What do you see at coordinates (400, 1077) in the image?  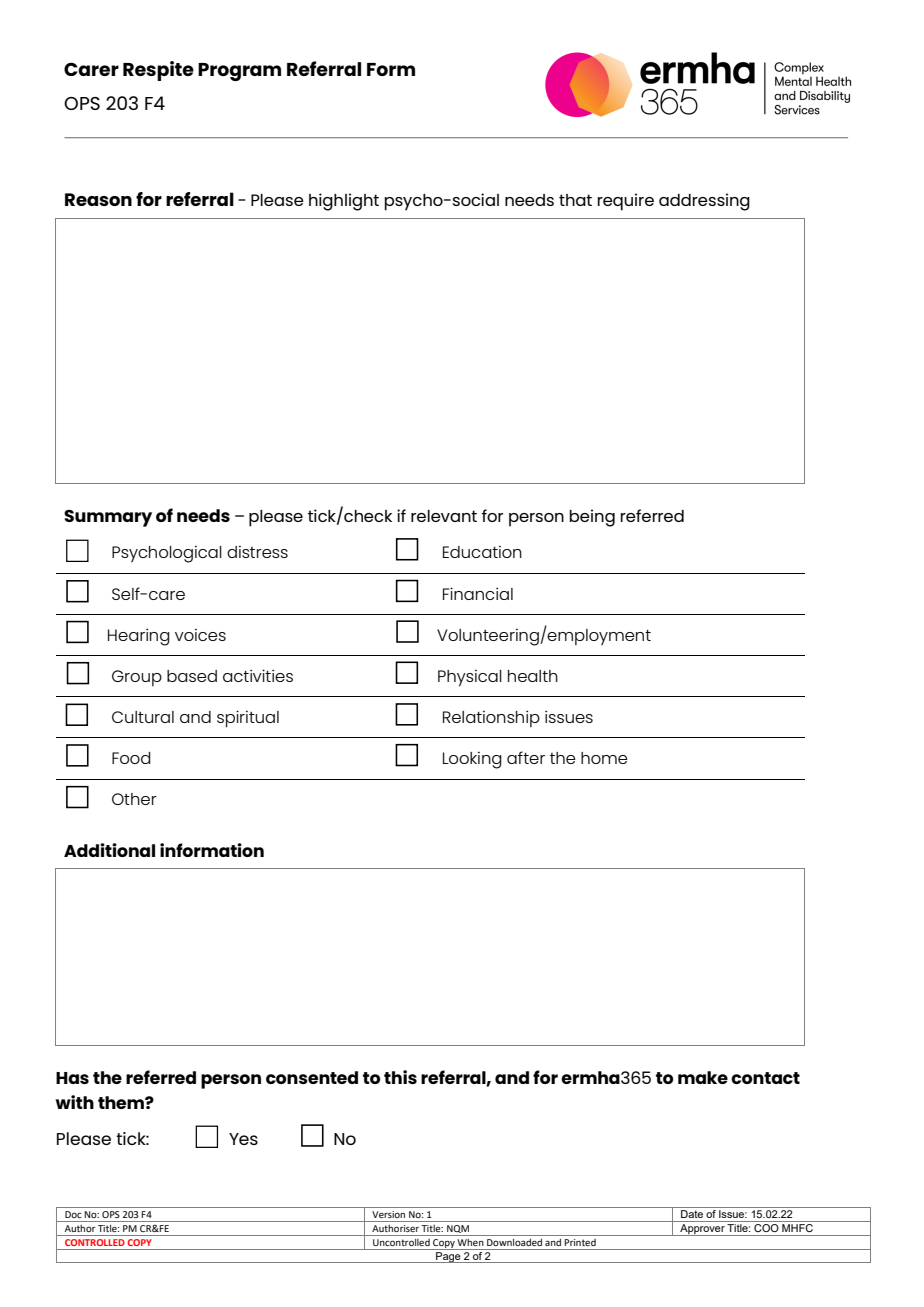 I see `this` at bounding box center [400, 1077].
